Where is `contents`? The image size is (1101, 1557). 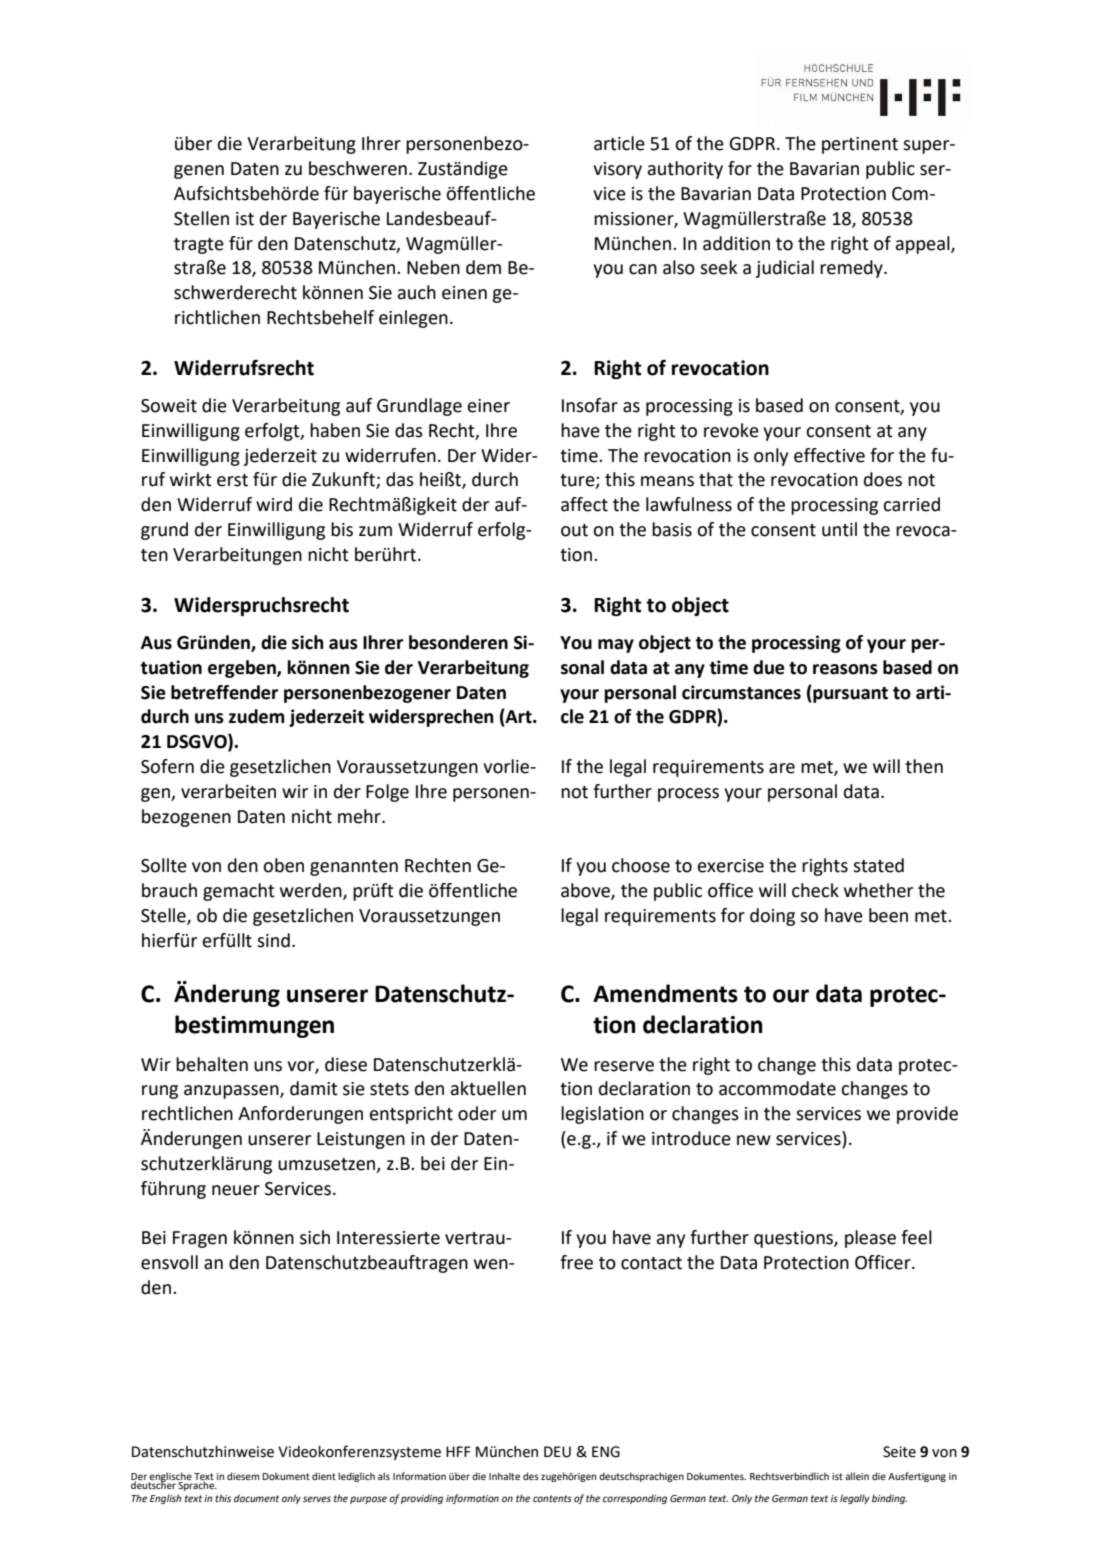
contents is located at coordinates (552, 1498).
